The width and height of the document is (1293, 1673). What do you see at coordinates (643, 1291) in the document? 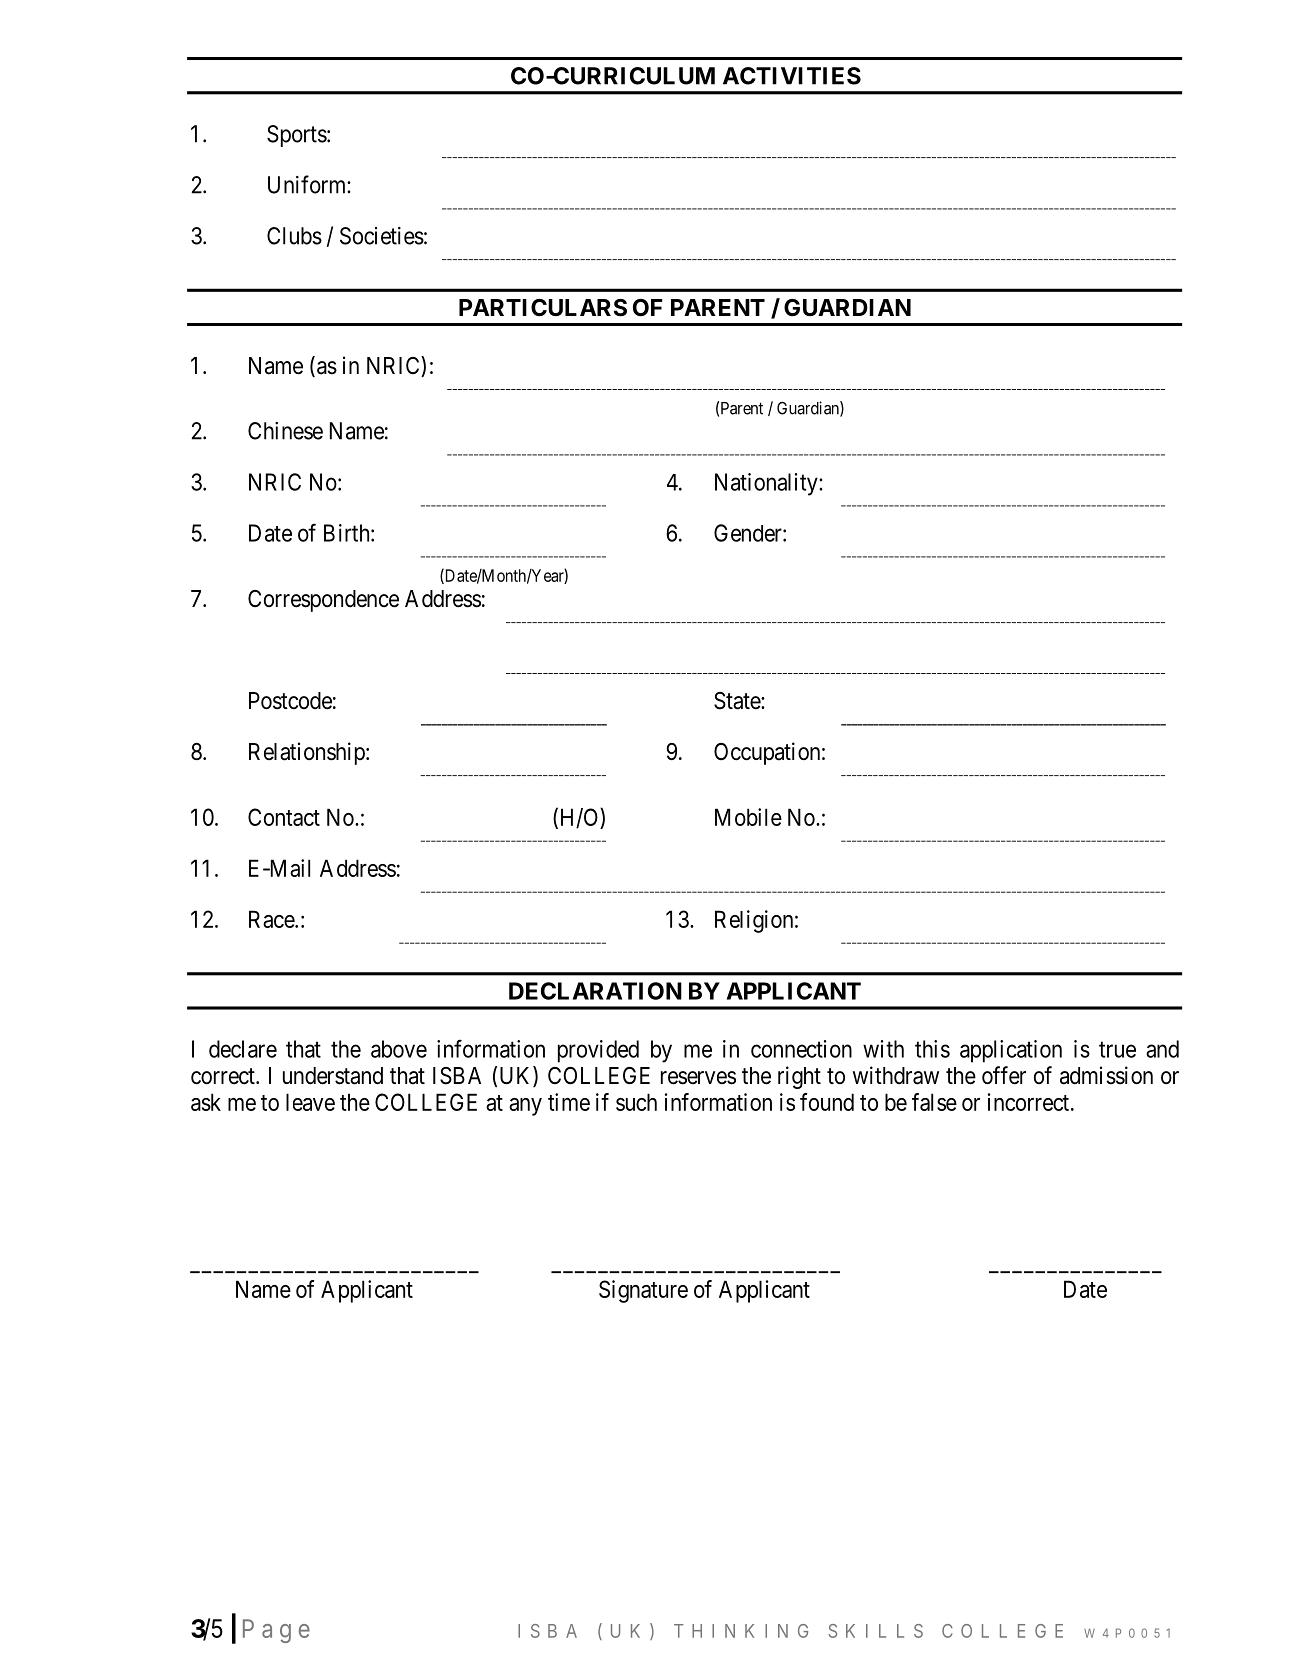
I see `Signature` at bounding box center [643, 1291].
